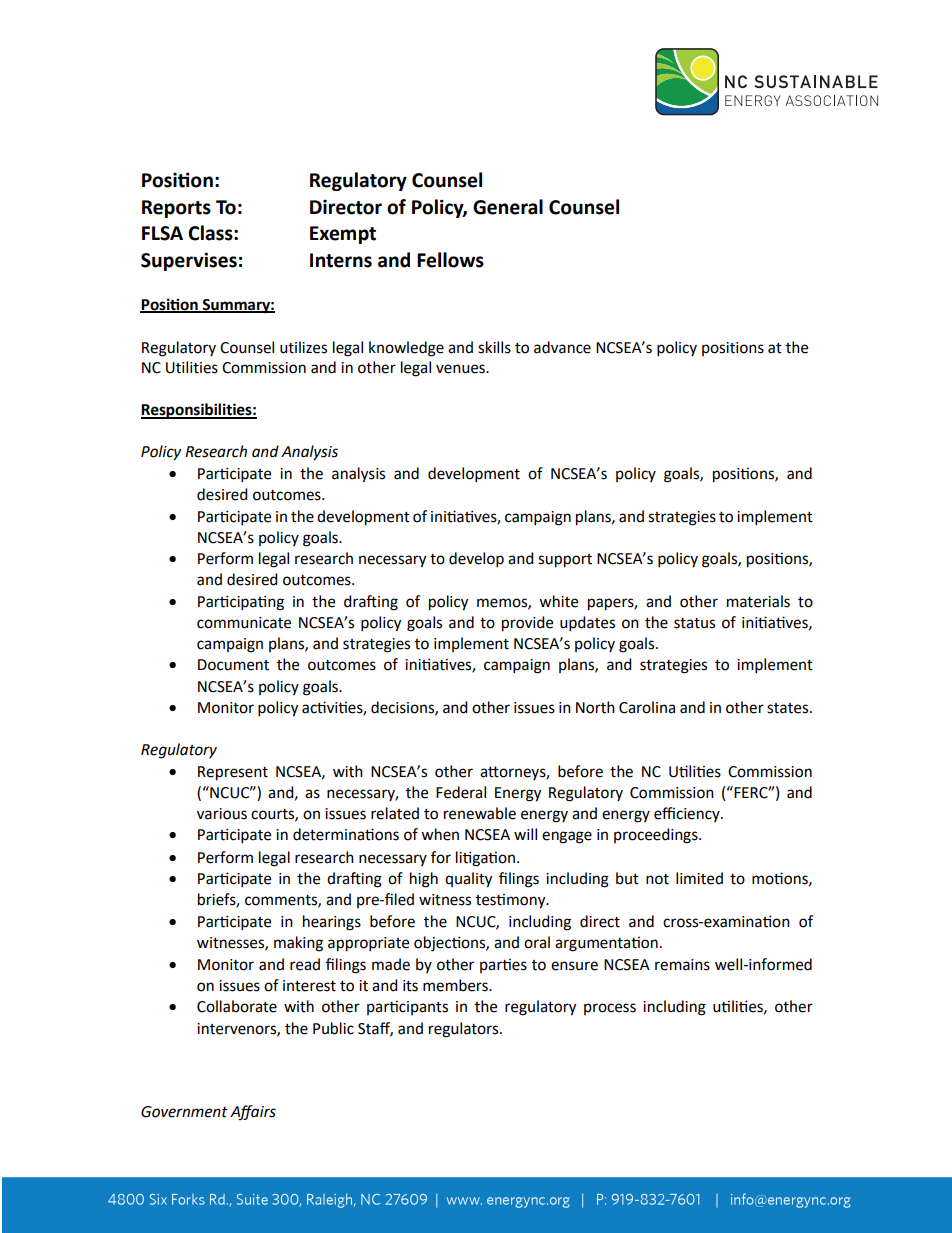  I want to click on limited, so click(699, 878).
